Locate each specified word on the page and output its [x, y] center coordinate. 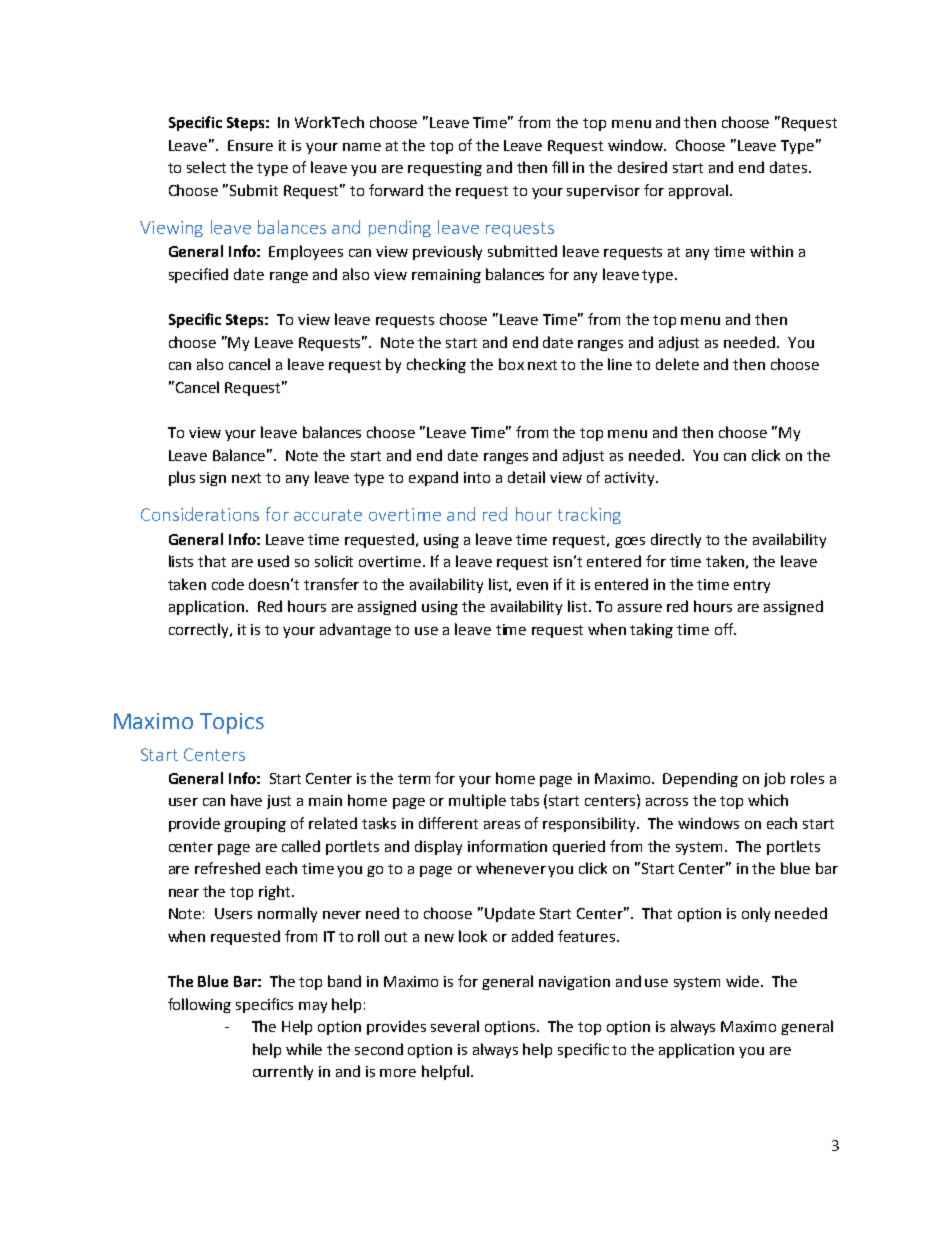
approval [698, 191]
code [228, 584]
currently [283, 1072]
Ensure [250, 145]
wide [744, 981]
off [725, 629]
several [455, 1026]
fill [560, 167]
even [532, 586]
